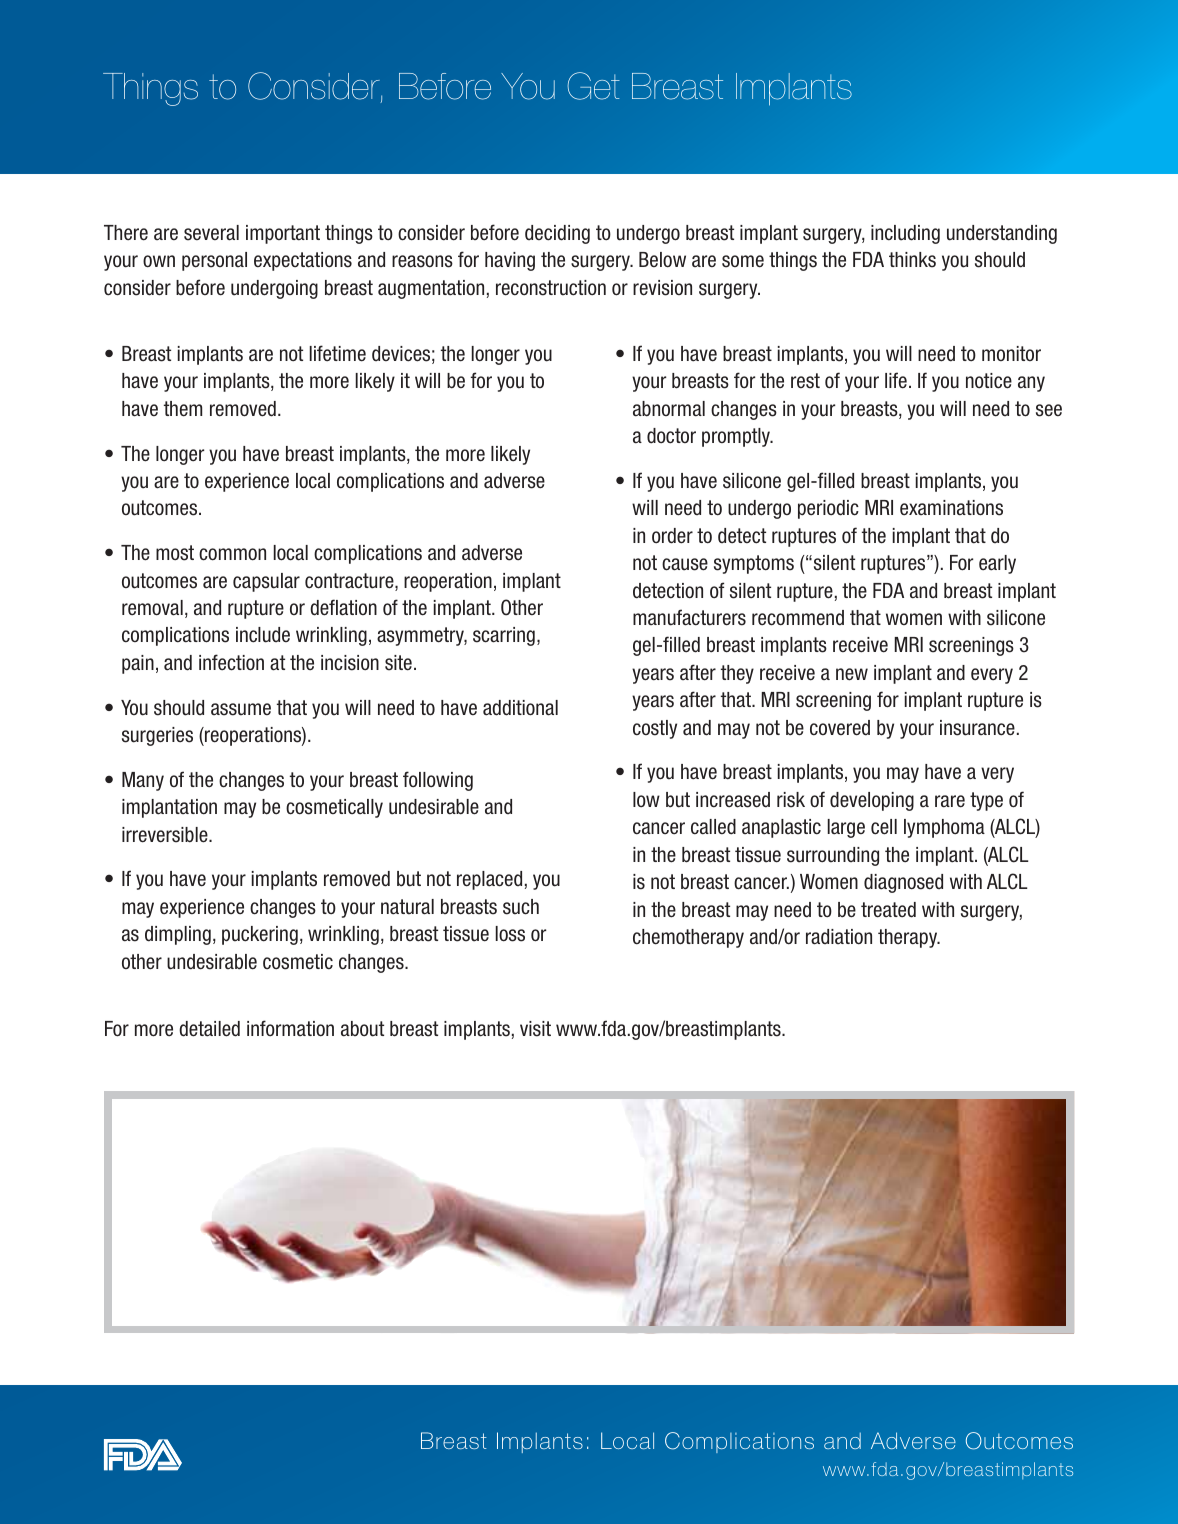 The width and height of the document is (1178, 1524). Describe the element at coordinates (905, 234) in the document. I see `including` at that location.
